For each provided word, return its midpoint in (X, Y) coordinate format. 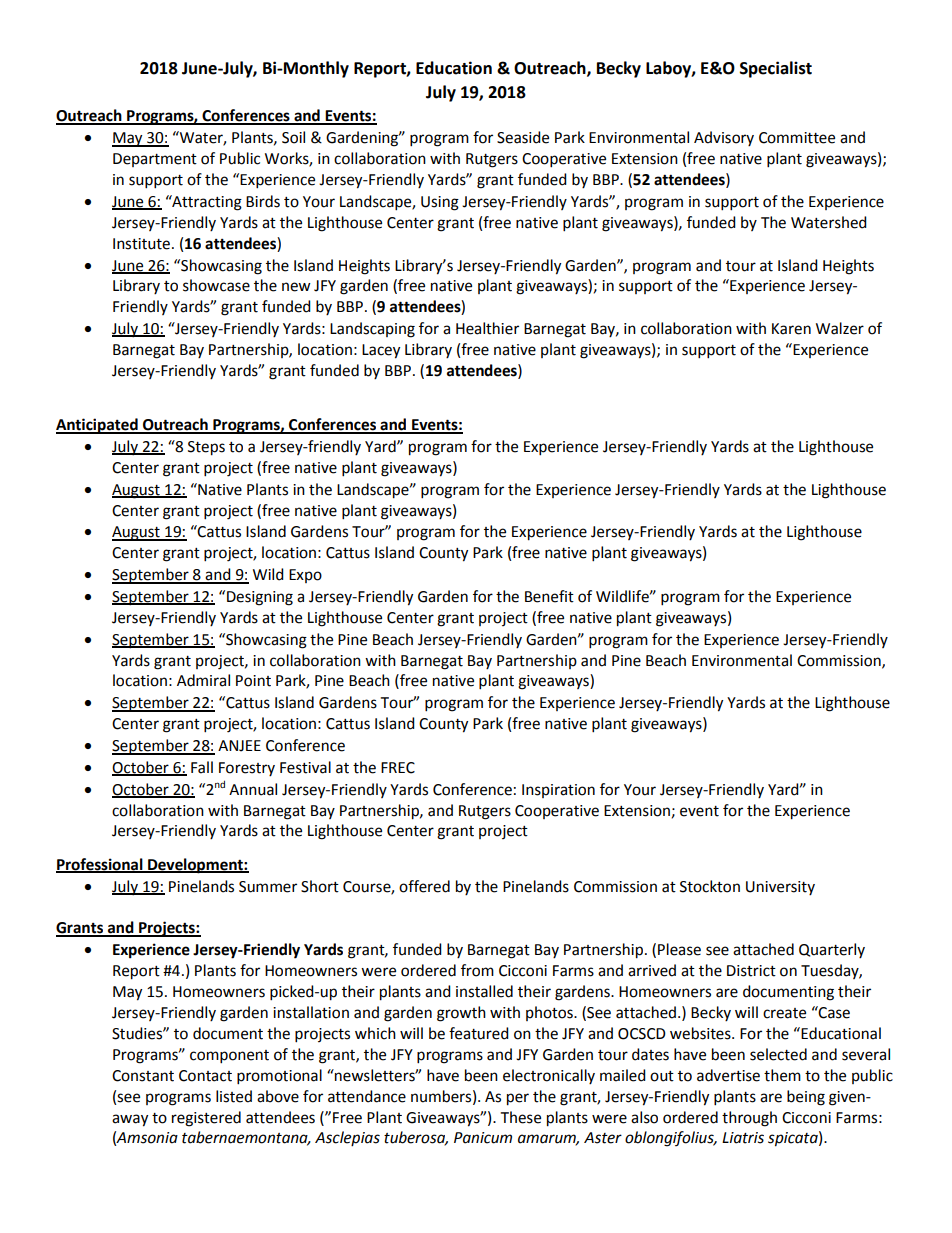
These (521, 1117)
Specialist (776, 69)
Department (155, 160)
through (749, 1119)
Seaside (523, 137)
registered (206, 1119)
